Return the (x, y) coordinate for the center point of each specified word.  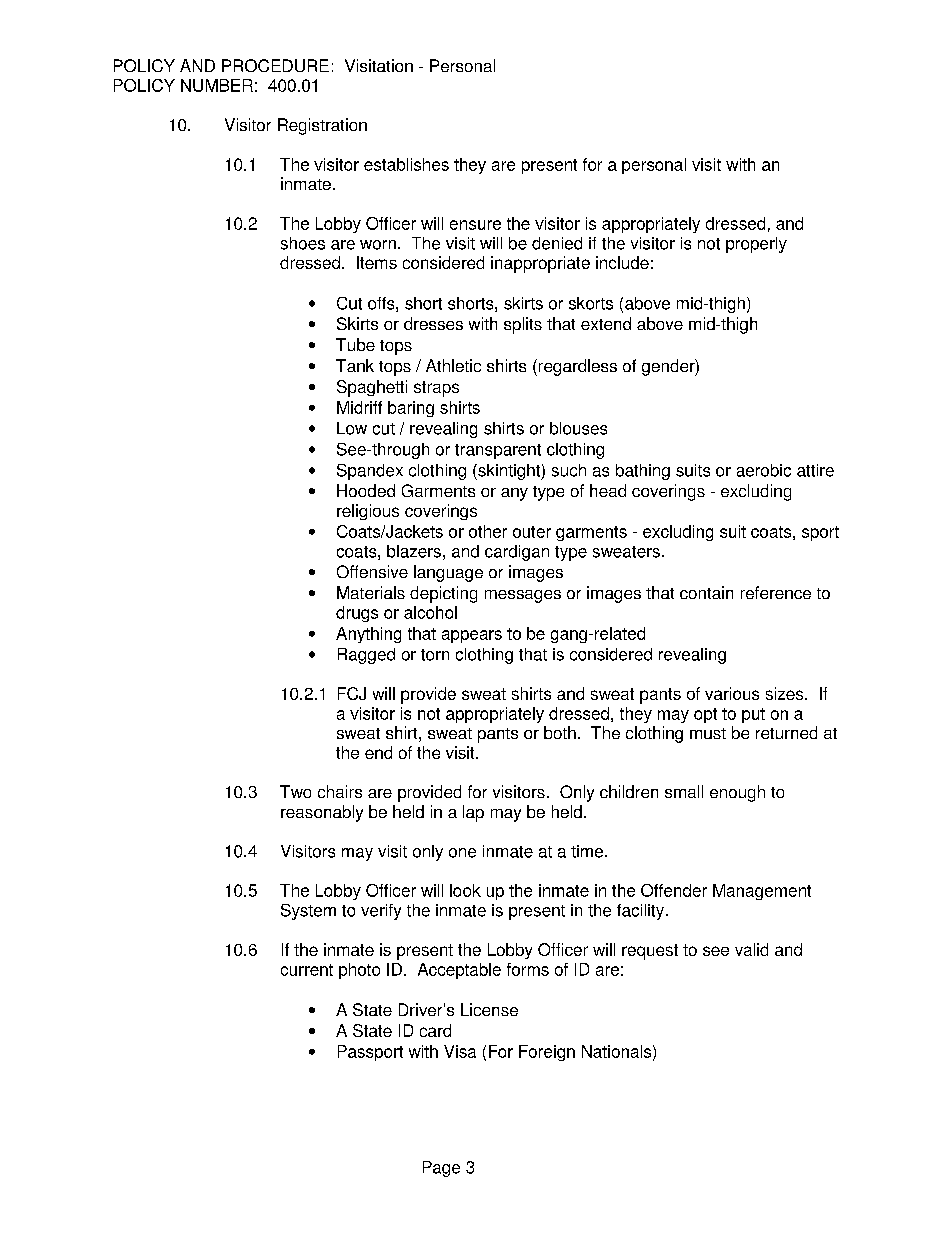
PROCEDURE (275, 65)
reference (776, 592)
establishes (406, 164)
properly (756, 245)
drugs (357, 614)
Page (441, 1169)
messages (523, 596)
